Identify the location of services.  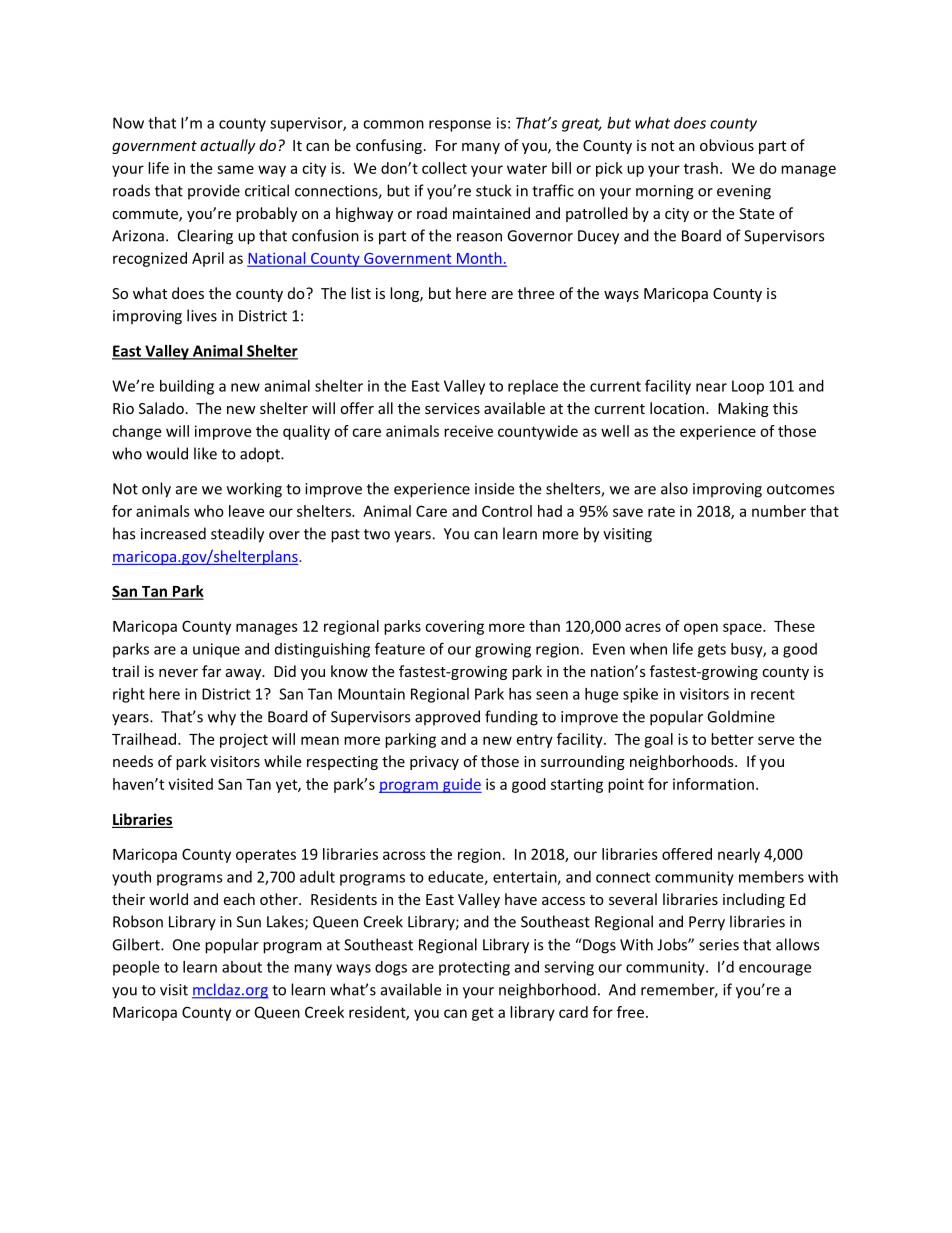
(452, 408).
